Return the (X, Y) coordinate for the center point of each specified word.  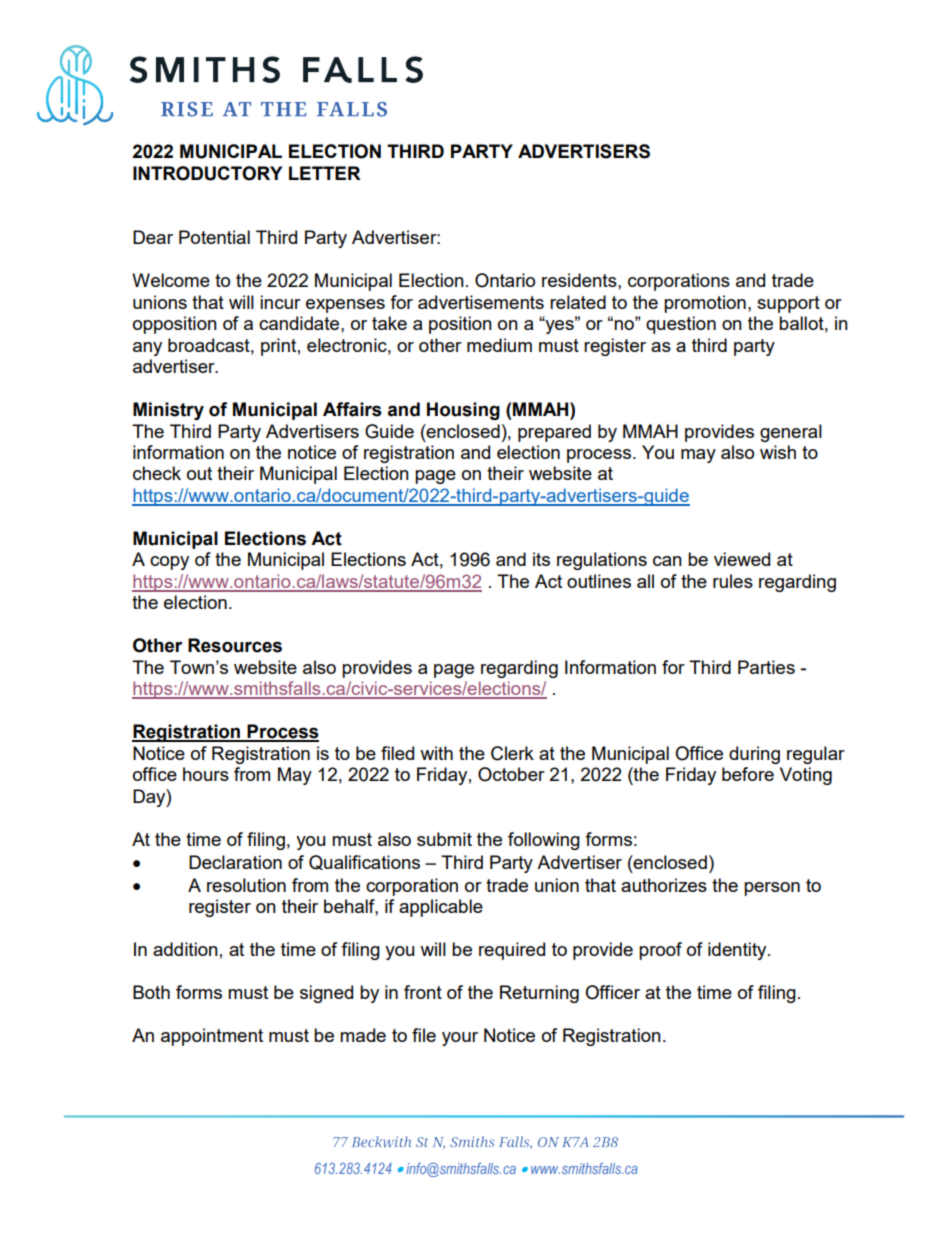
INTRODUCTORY (207, 173)
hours (206, 774)
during (754, 755)
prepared (554, 433)
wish (778, 452)
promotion (705, 304)
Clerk (512, 753)
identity (738, 951)
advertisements (481, 302)
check (157, 473)
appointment (212, 1037)
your (460, 1039)
